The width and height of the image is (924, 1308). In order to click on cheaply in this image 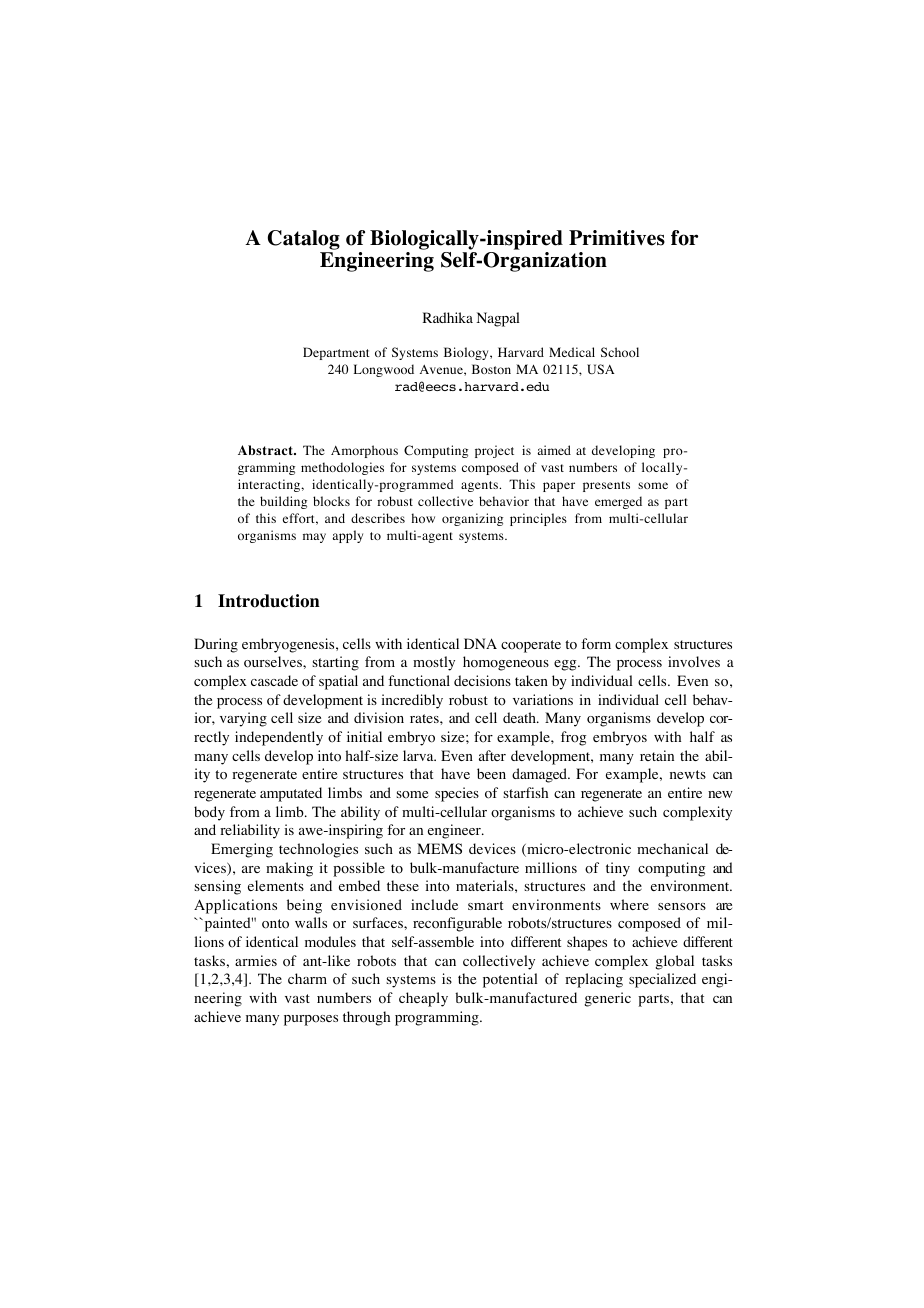, I will do `click(423, 999)`.
